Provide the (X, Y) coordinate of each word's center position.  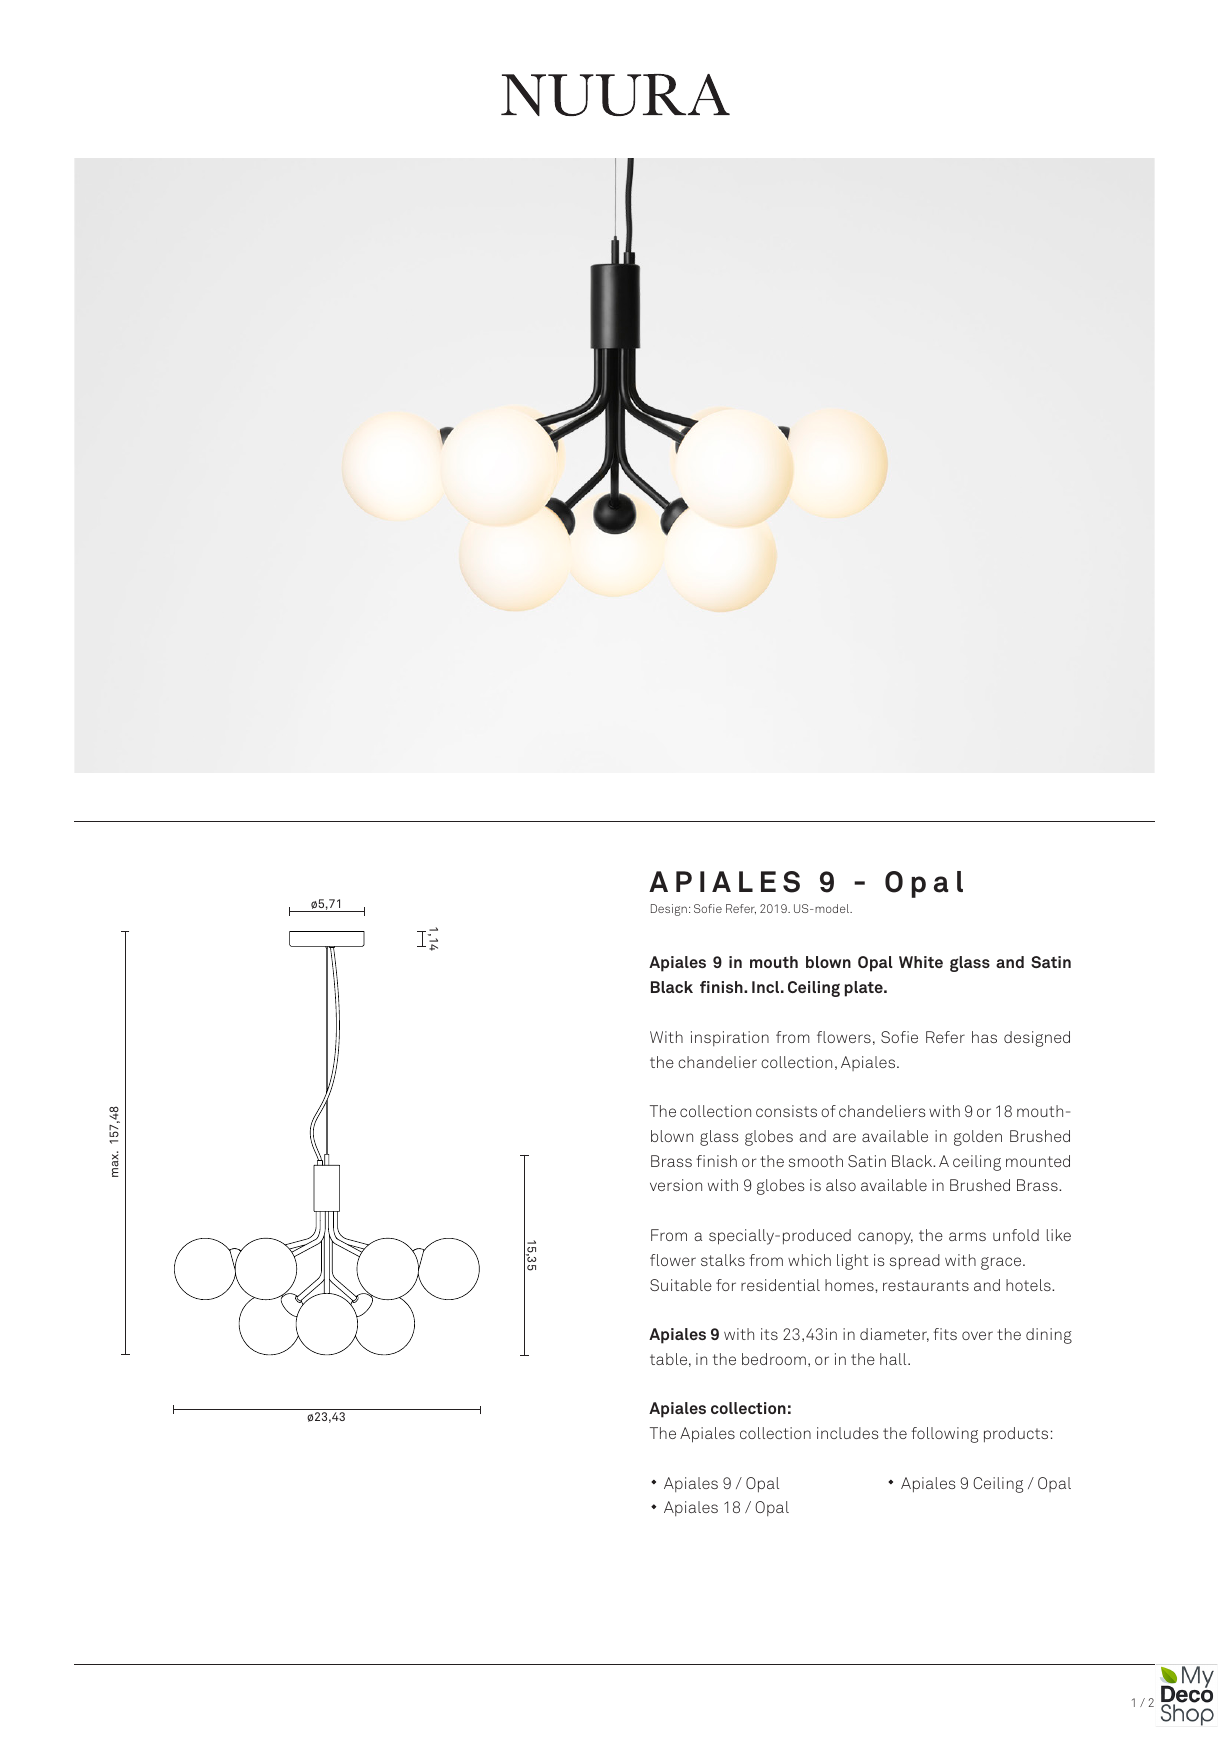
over (977, 1335)
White (921, 962)
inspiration (730, 1038)
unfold (1016, 1235)
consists (786, 1111)
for (726, 1285)
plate (865, 989)
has (984, 1037)
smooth (816, 1161)
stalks (723, 1260)
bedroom (774, 1359)
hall (894, 1359)
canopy (885, 1238)
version (676, 1185)
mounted (1038, 1161)
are (844, 1137)
